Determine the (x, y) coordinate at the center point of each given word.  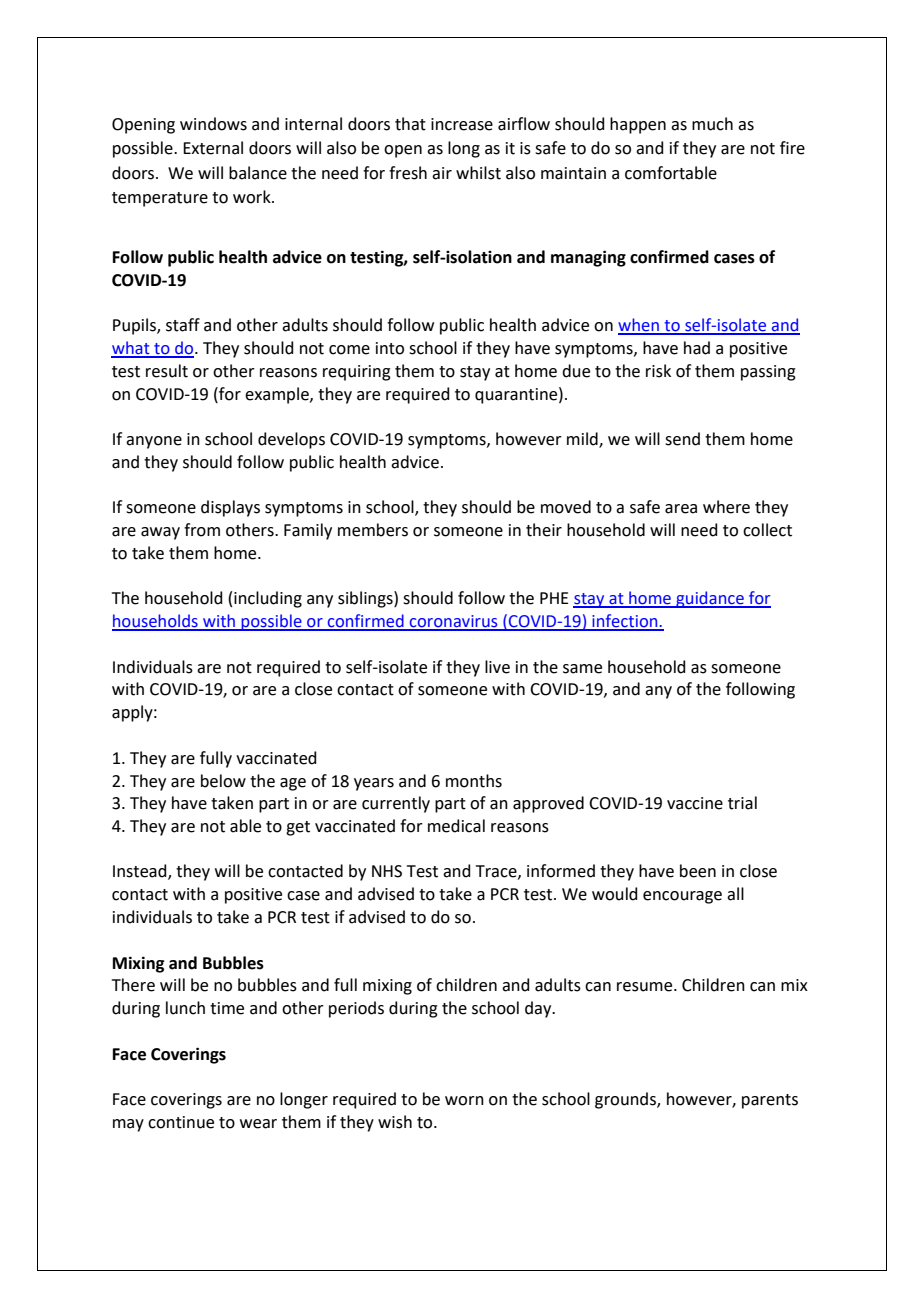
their (544, 530)
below (223, 781)
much (712, 124)
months (474, 781)
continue (181, 1122)
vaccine (695, 803)
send (682, 439)
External (213, 148)
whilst (478, 173)
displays (230, 508)
